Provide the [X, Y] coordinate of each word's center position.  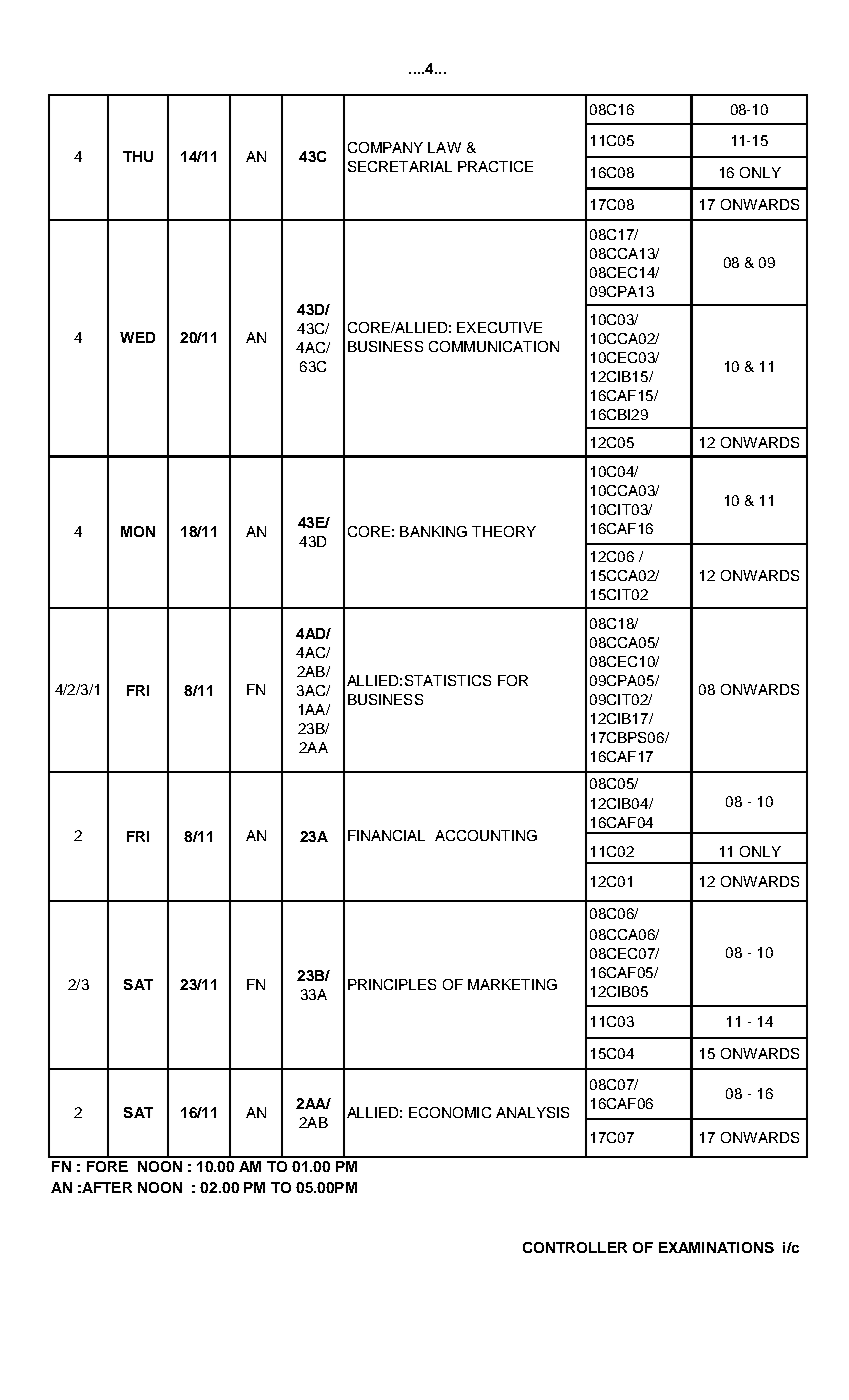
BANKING [433, 531]
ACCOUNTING [486, 835]
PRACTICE [495, 166]
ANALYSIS [532, 1112]
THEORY [504, 531]
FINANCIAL [386, 835]
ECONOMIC [450, 1112]
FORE [107, 1166]
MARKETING [512, 984]
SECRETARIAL [400, 166]
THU [138, 156]
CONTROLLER [575, 1247]
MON [138, 531]
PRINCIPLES [392, 984]
